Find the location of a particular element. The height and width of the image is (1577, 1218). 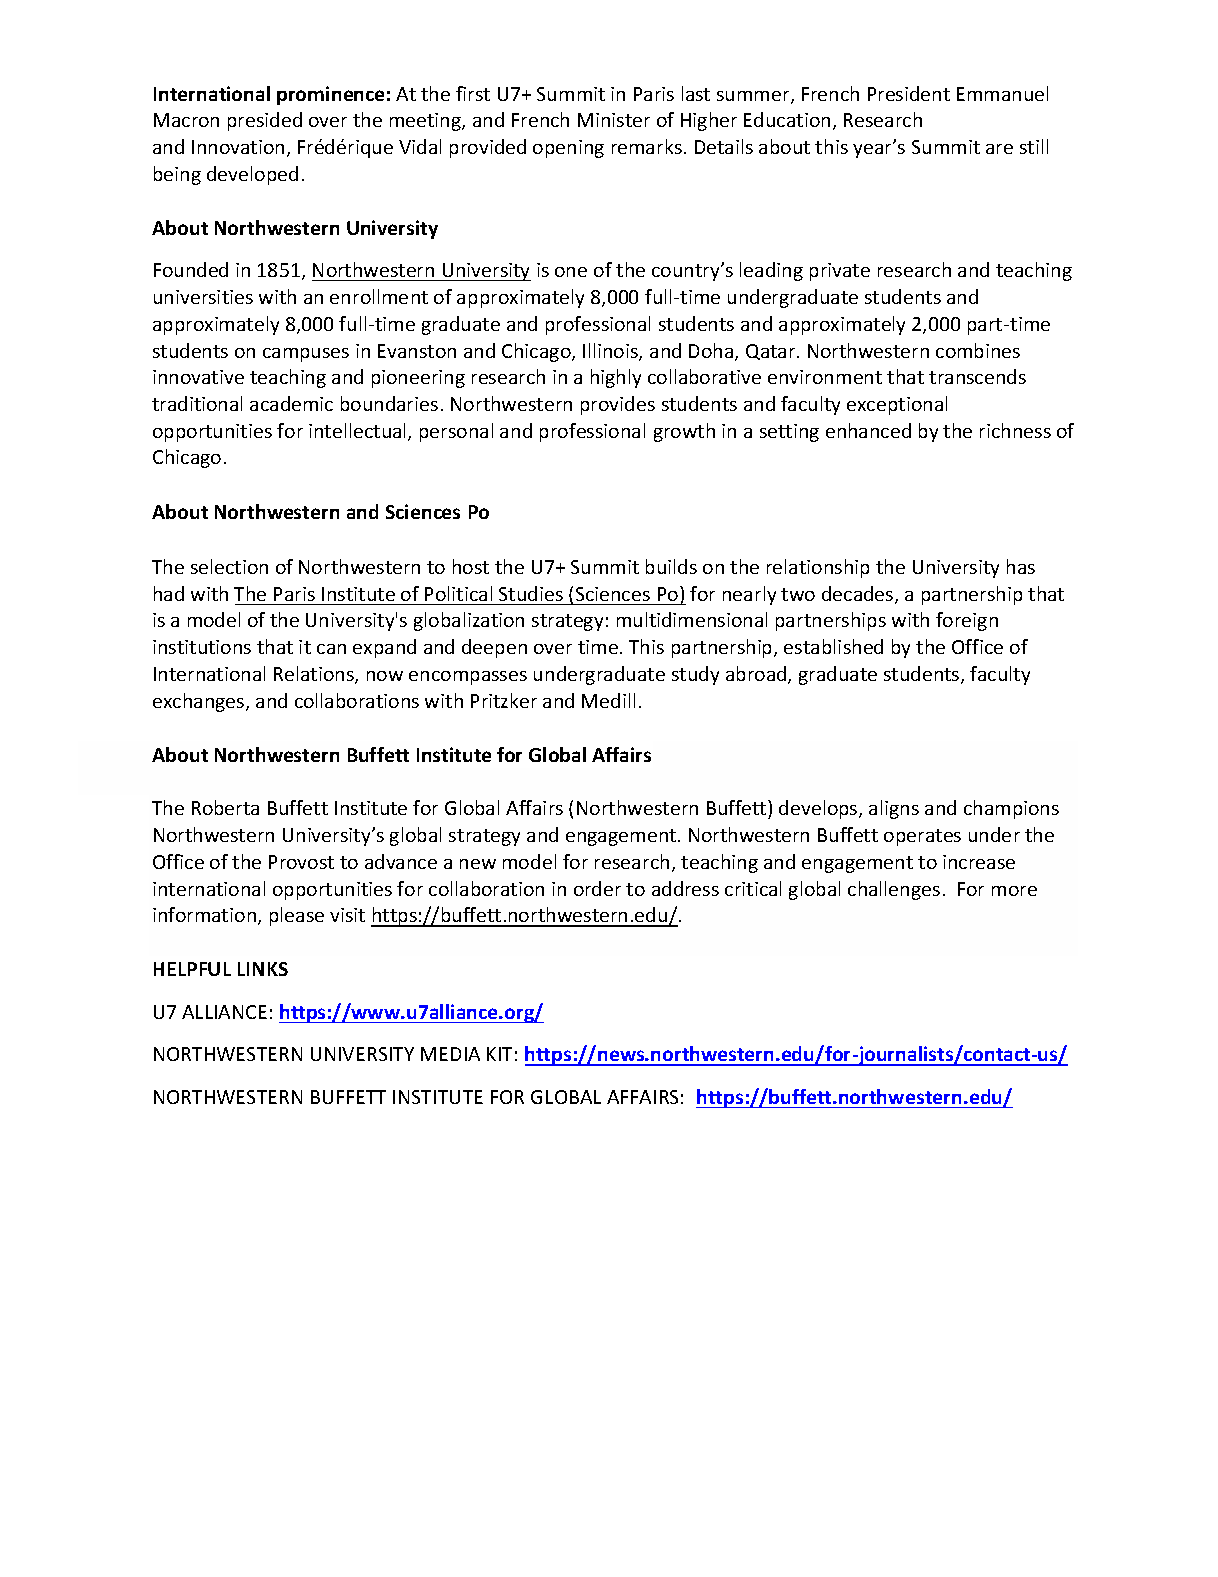

MEDIA is located at coordinates (450, 1054).
